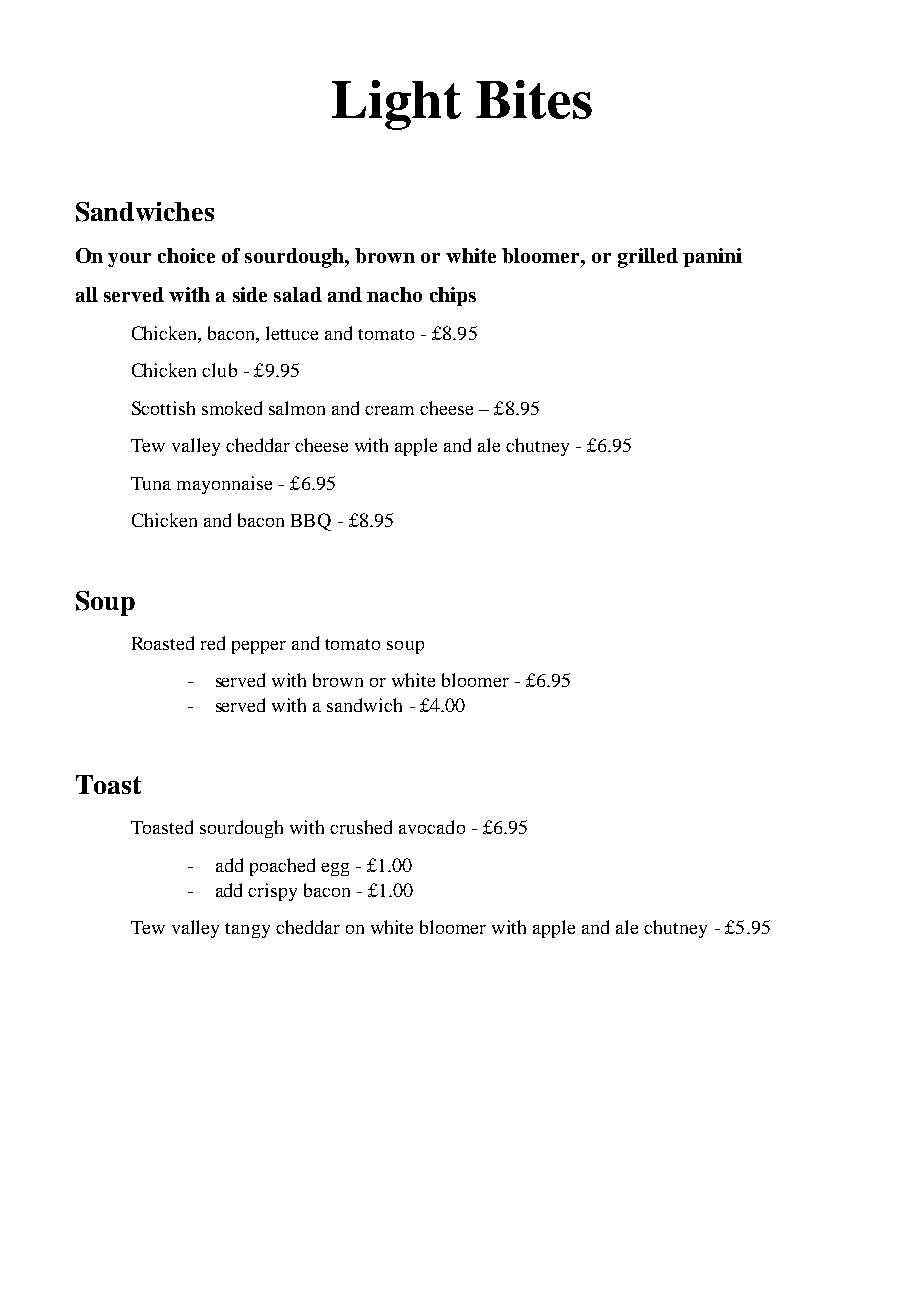 The image size is (924, 1308). Describe the element at coordinates (335, 869) in the image. I see `egg` at that location.
